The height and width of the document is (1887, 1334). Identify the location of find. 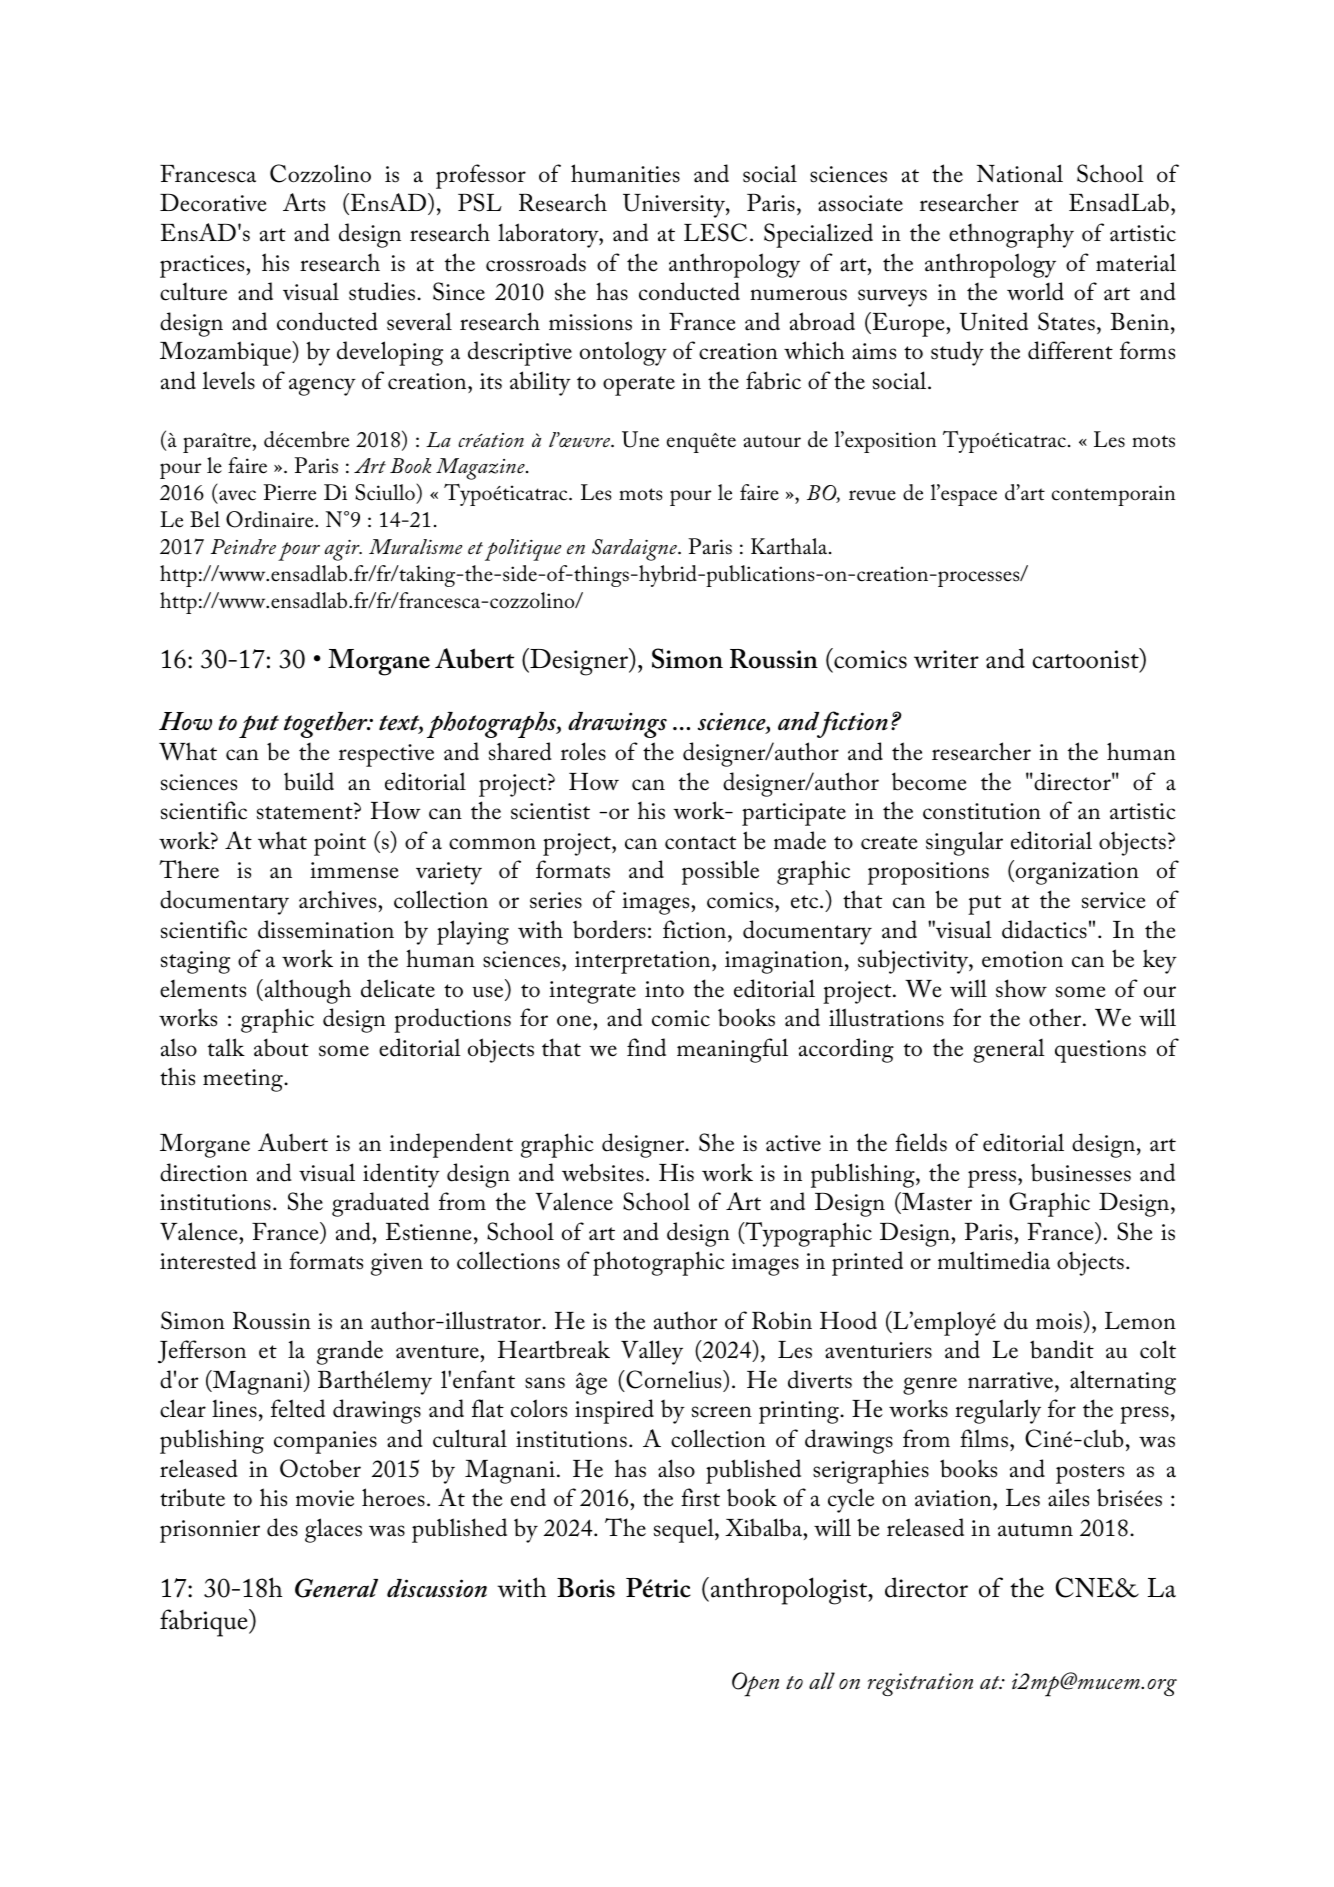
(646, 1047).
